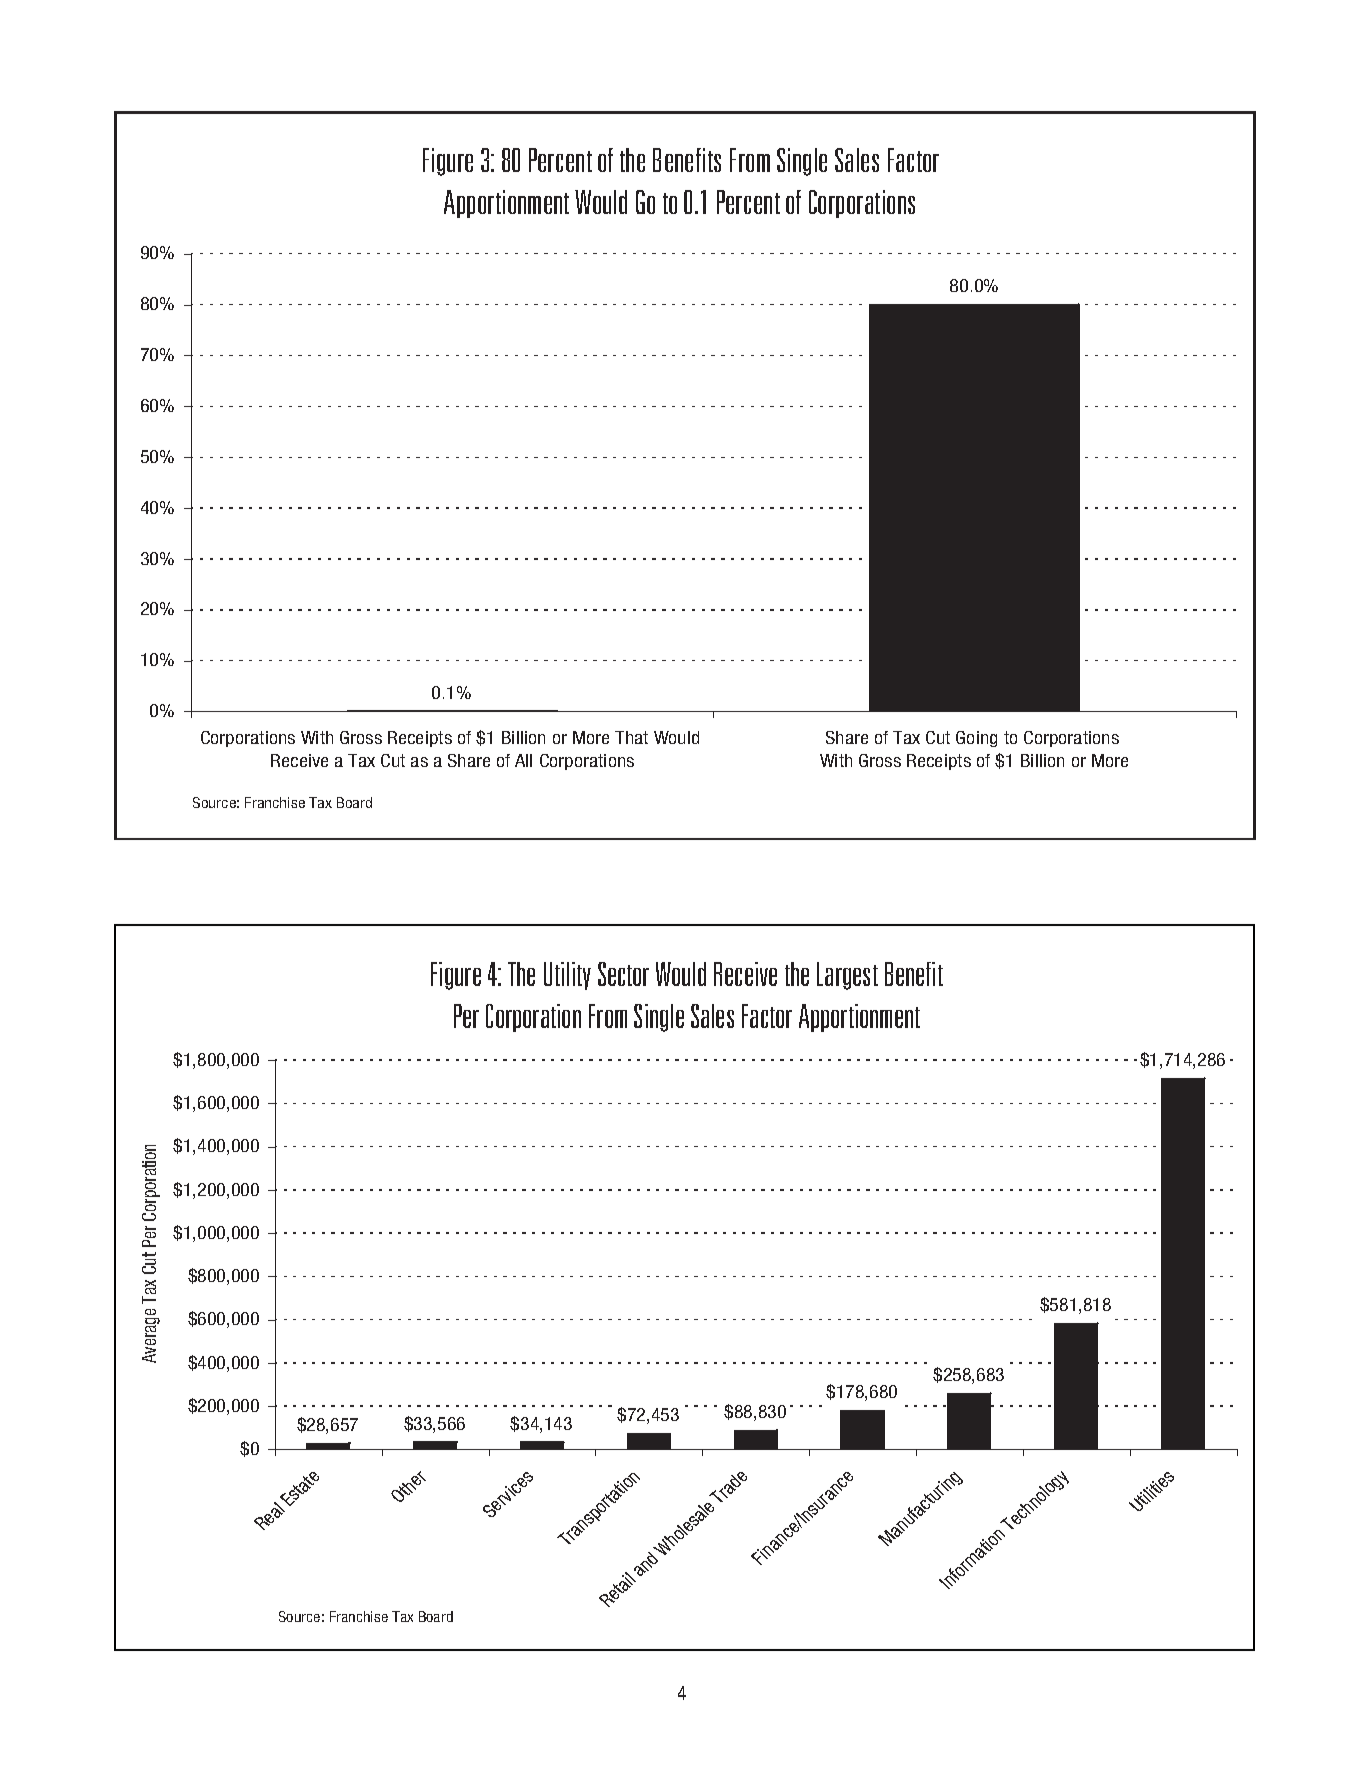 The width and height of the page is (1364, 1766). What do you see at coordinates (976, 739) in the page?
I see `Going` at bounding box center [976, 739].
